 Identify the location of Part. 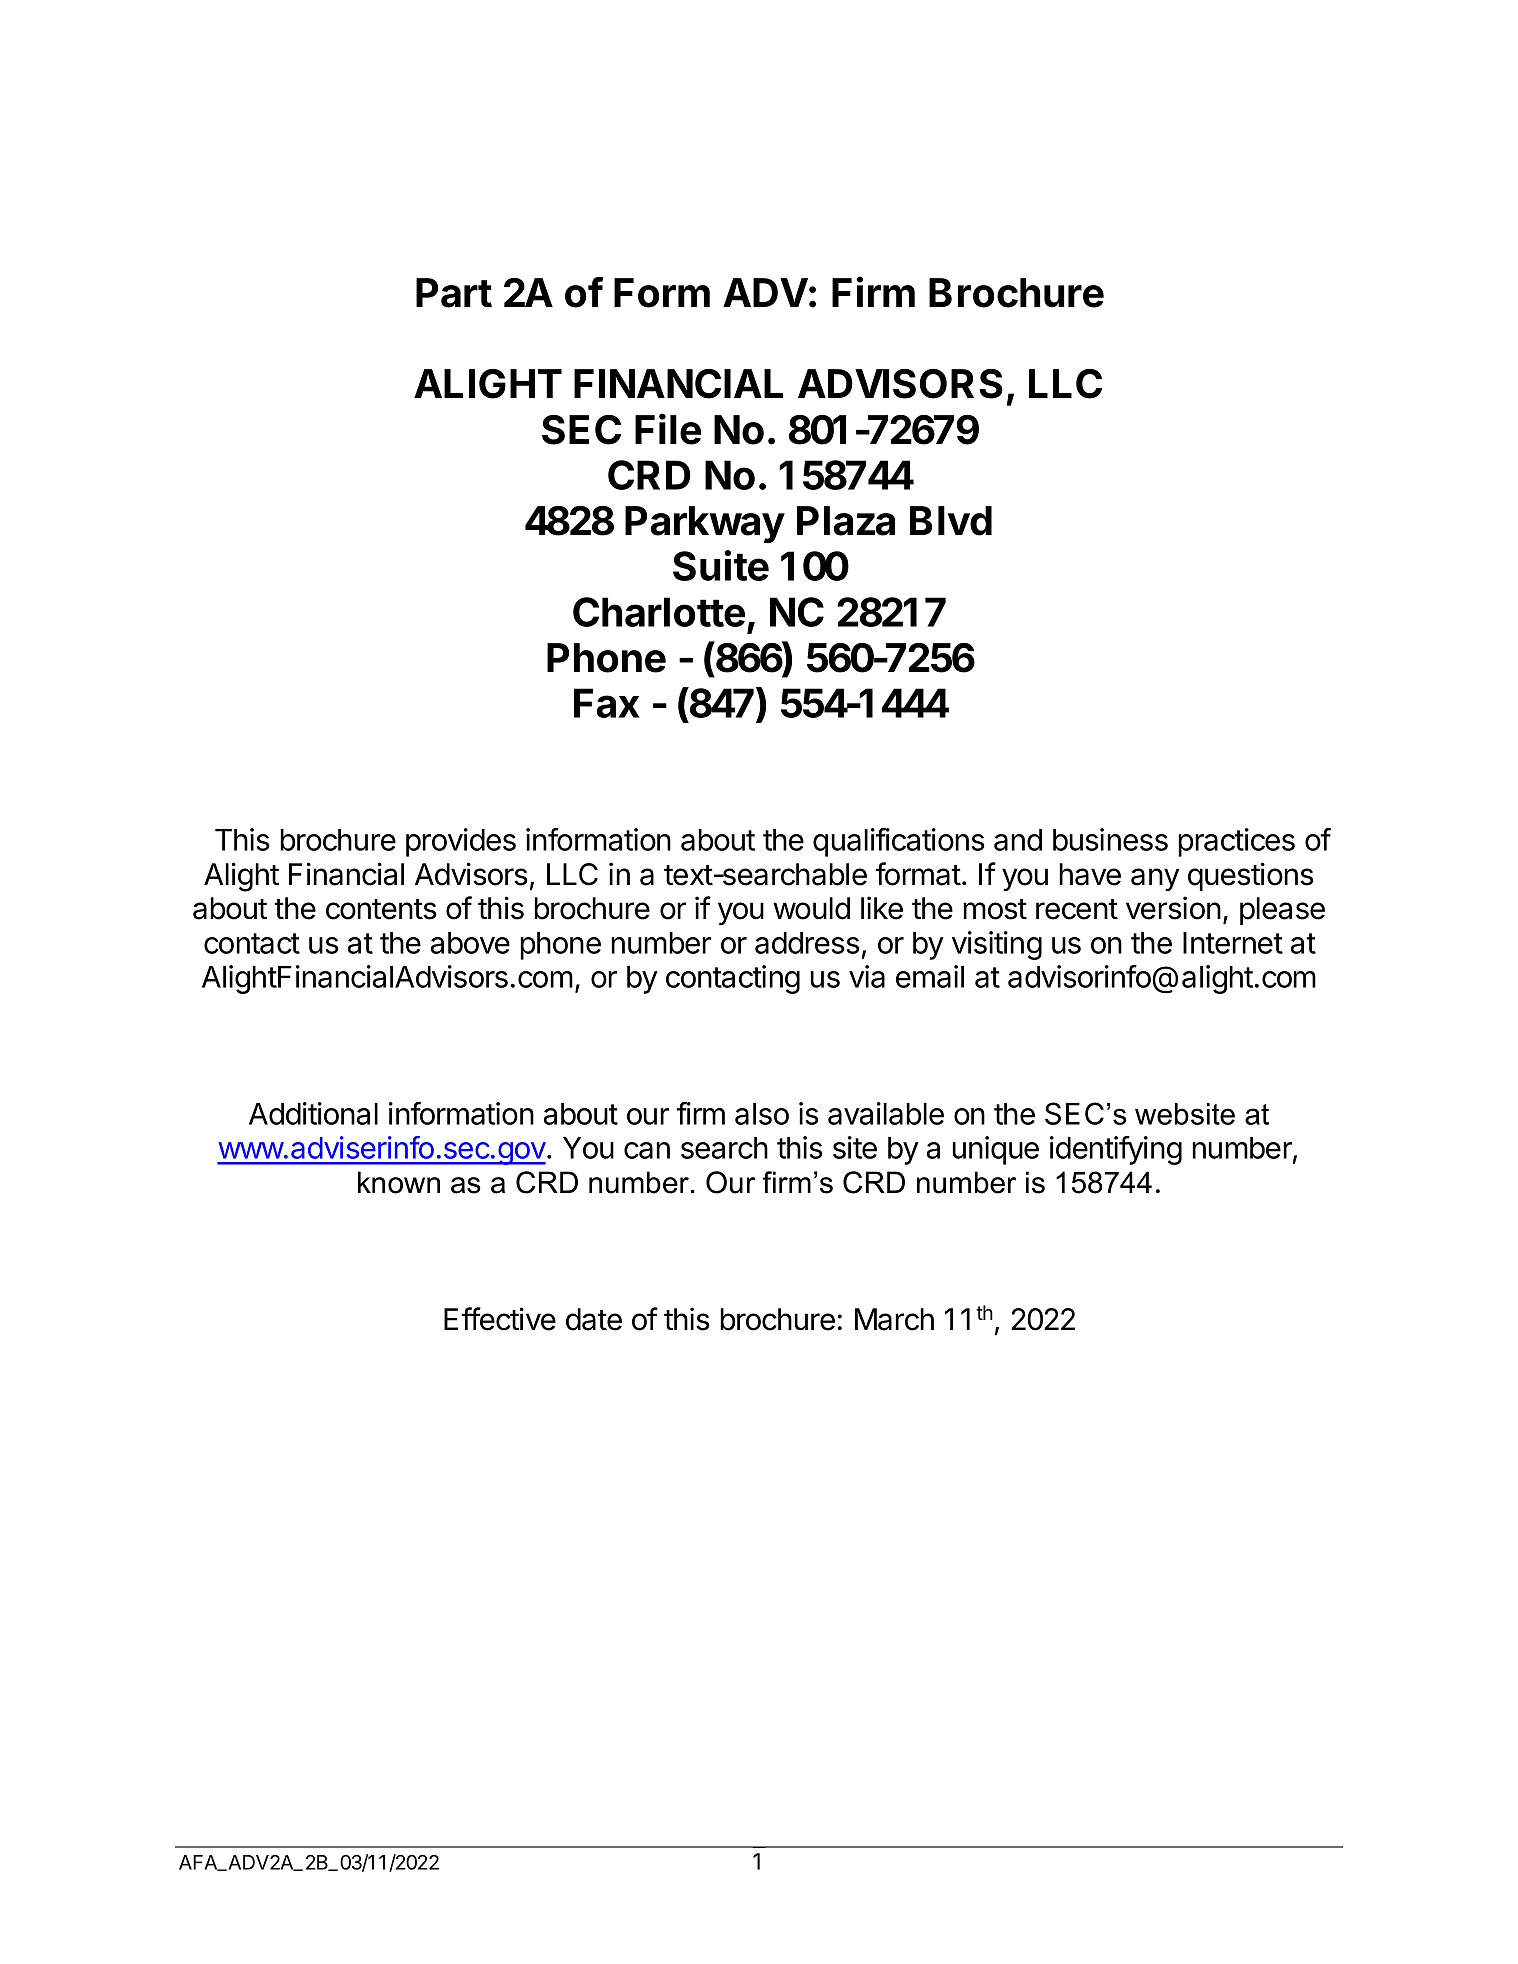
(454, 293).
